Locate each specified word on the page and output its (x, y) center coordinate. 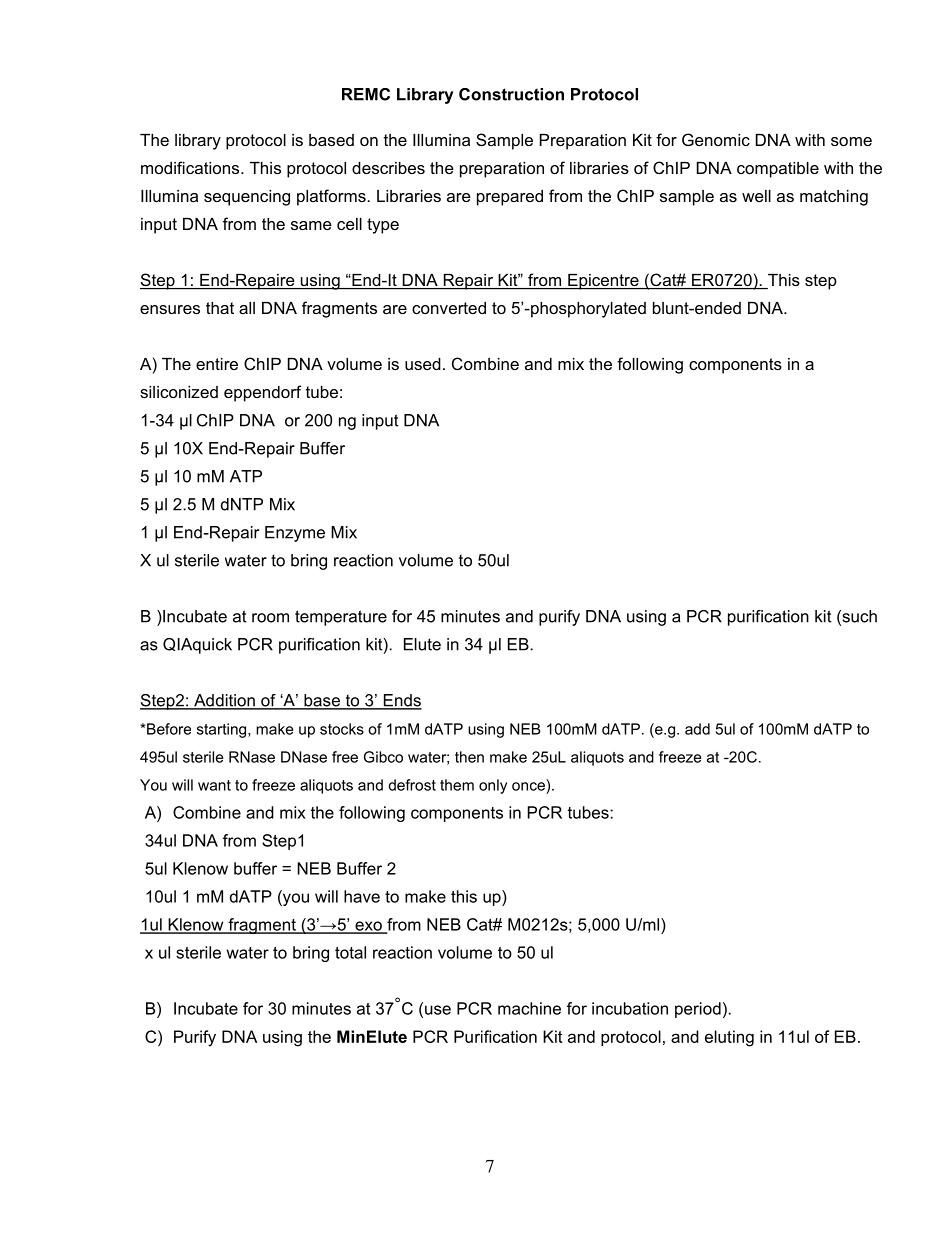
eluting (729, 1038)
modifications (191, 167)
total (350, 952)
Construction (511, 94)
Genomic (716, 139)
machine (529, 1008)
